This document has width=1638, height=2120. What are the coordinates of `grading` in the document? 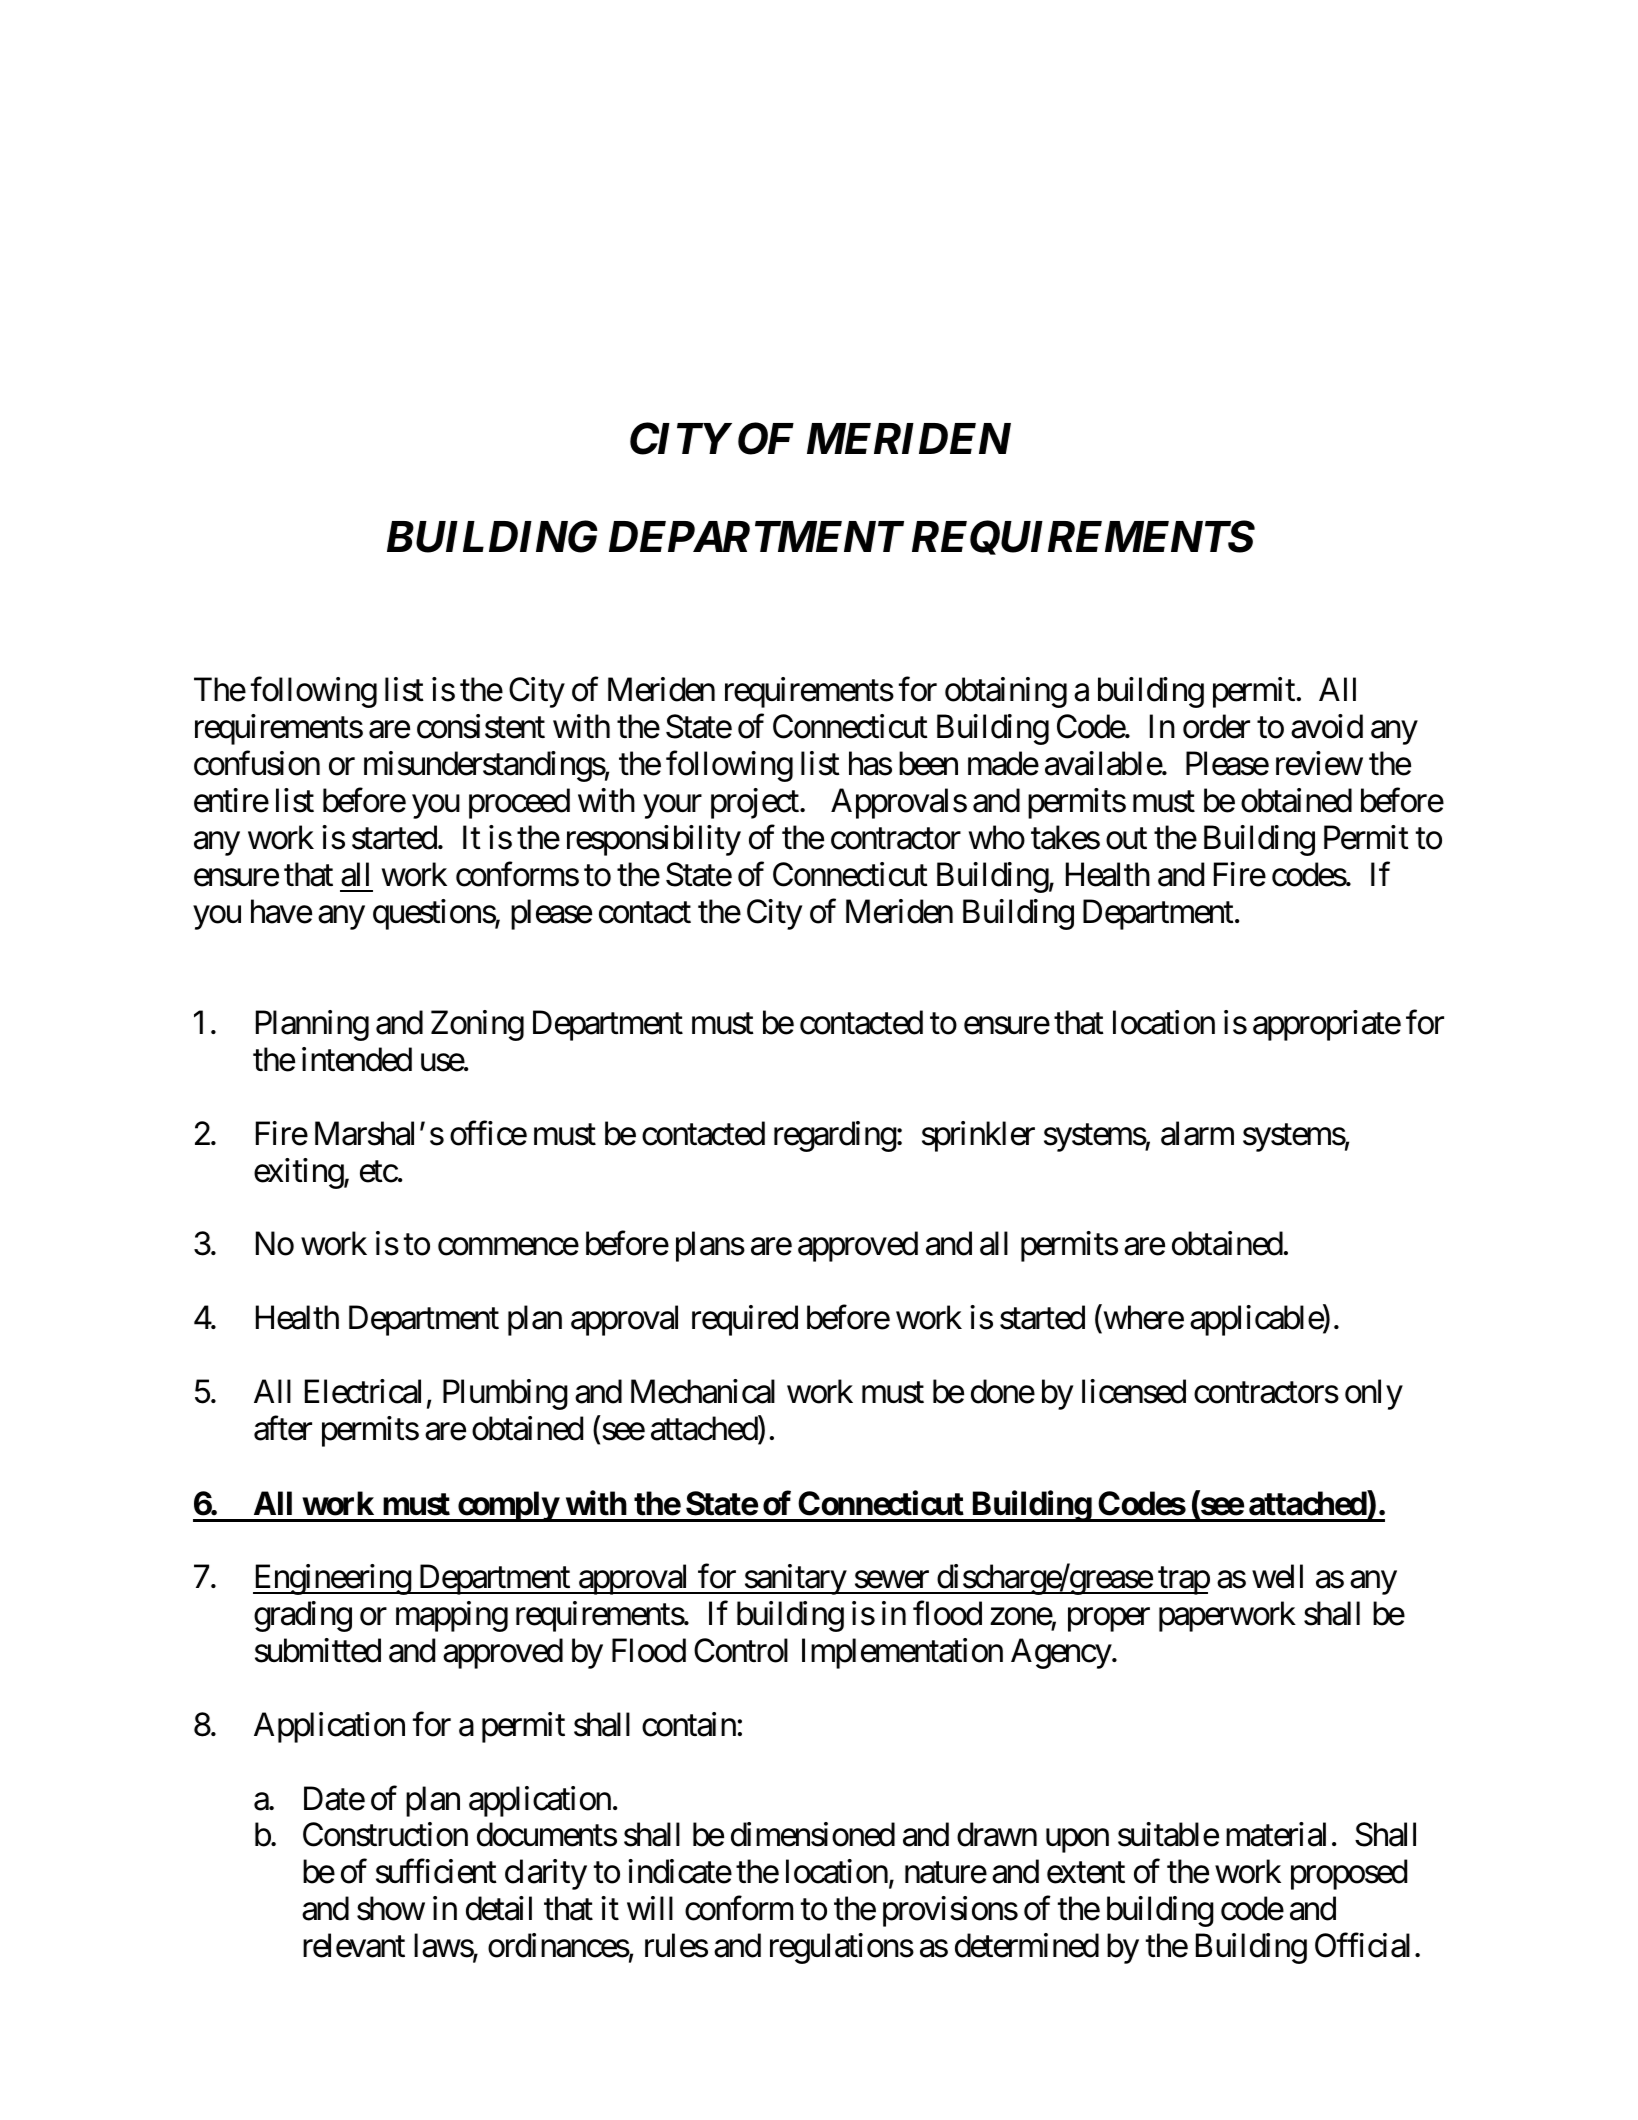 It's located at (303, 1616).
